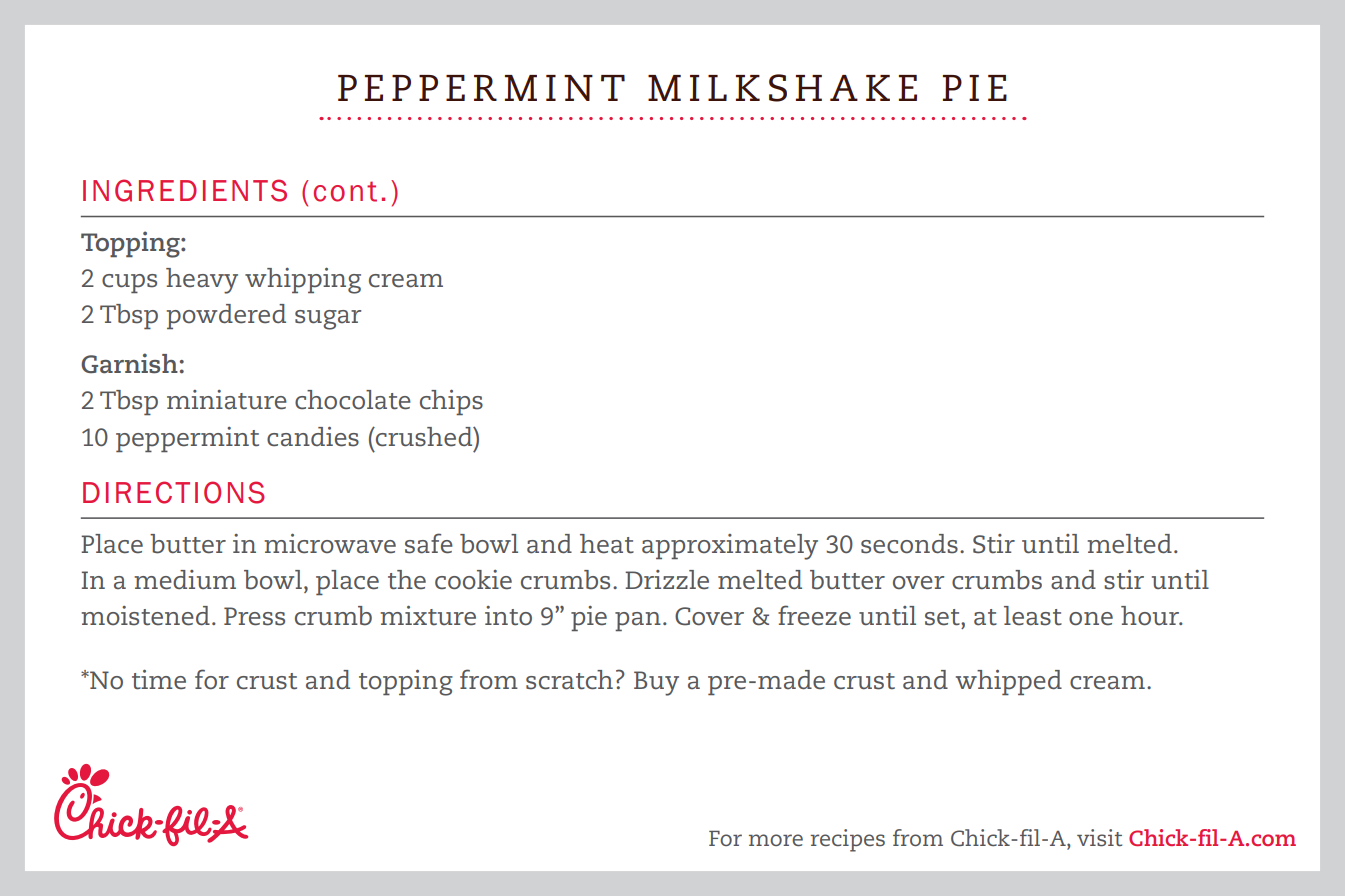 Image resolution: width=1345 pixels, height=896 pixels. Describe the element at coordinates (185, 190) in the page. I see `INGREDIENTS` at that location.
